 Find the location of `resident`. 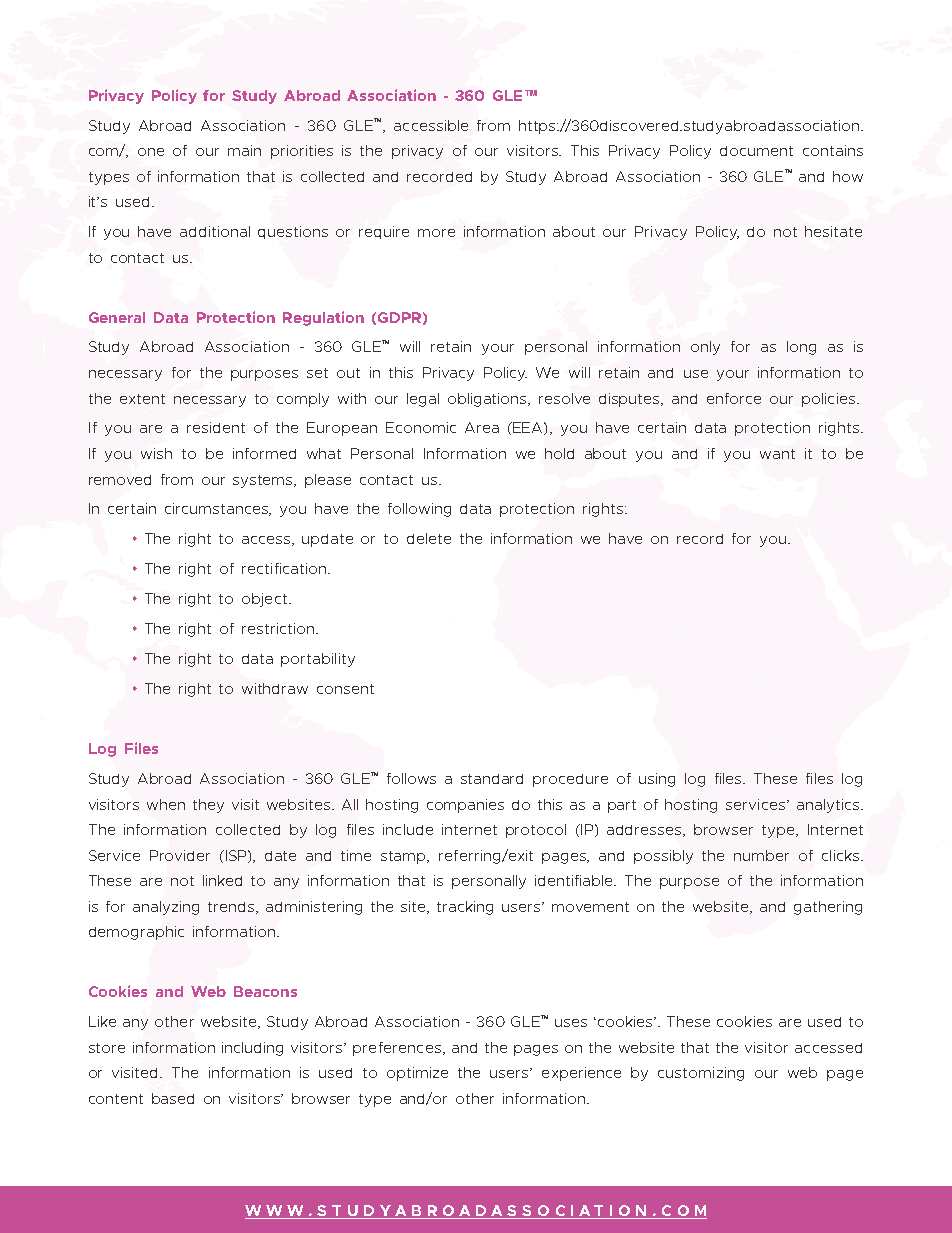

resident is located at coordinates (216, 427).
